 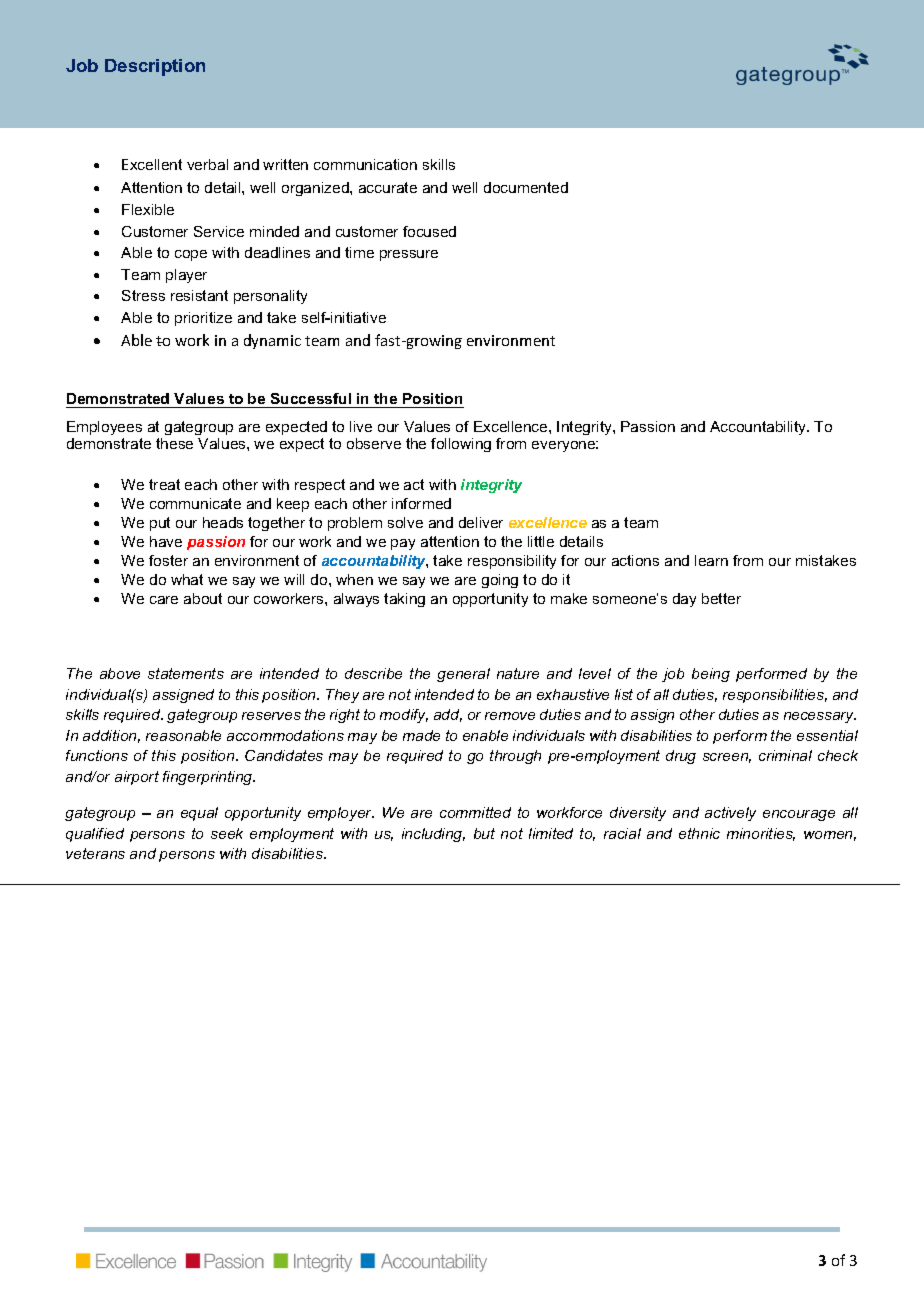 What do you see at coordinates (761, 834) in the page?
I see `minorities` at bounding box center [761, 834].
